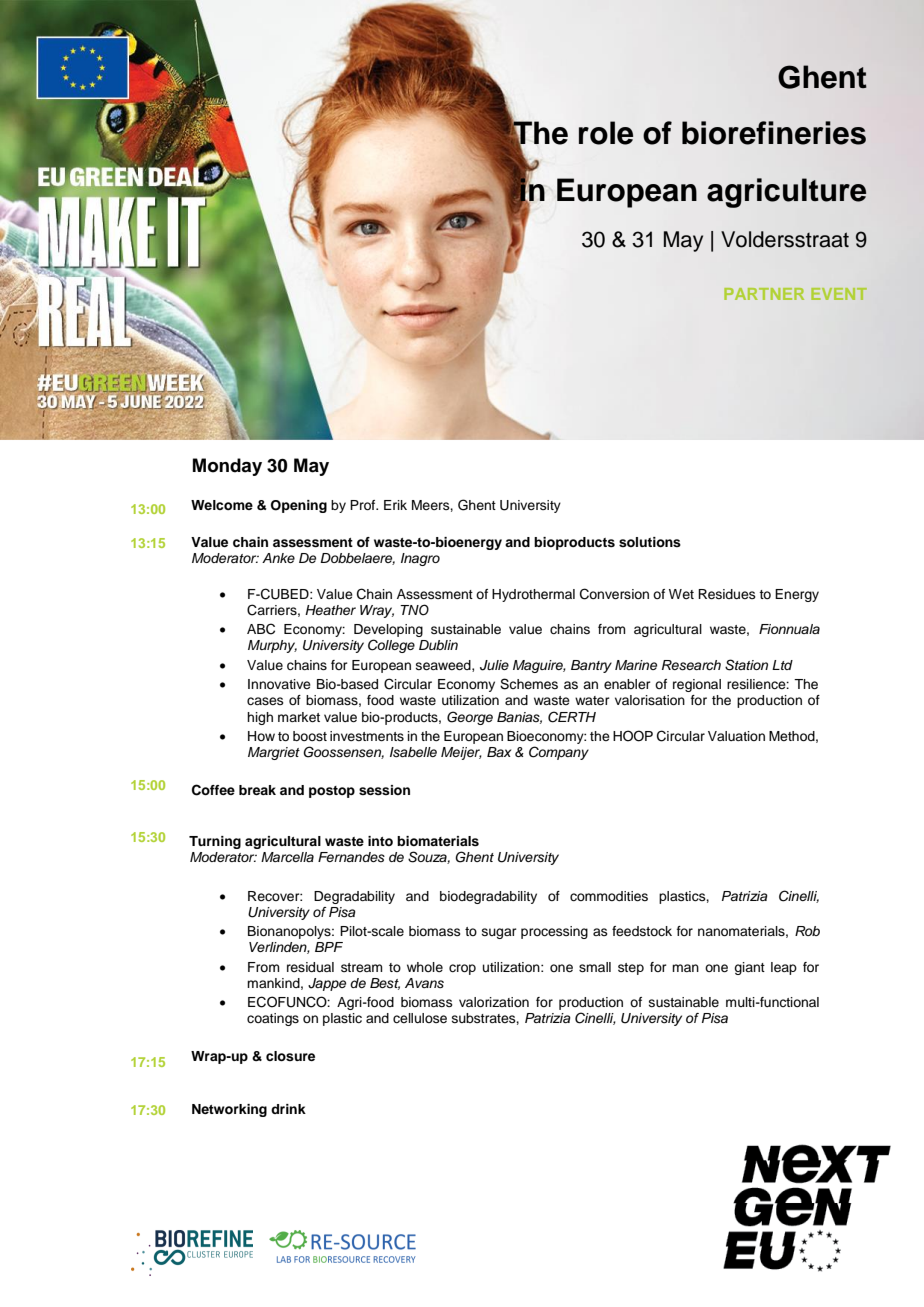 This document has width=924, height=1307. What do you see at coordinates (727, 594) in the document?
I see `Residues` at bounding box center [727, 594].
